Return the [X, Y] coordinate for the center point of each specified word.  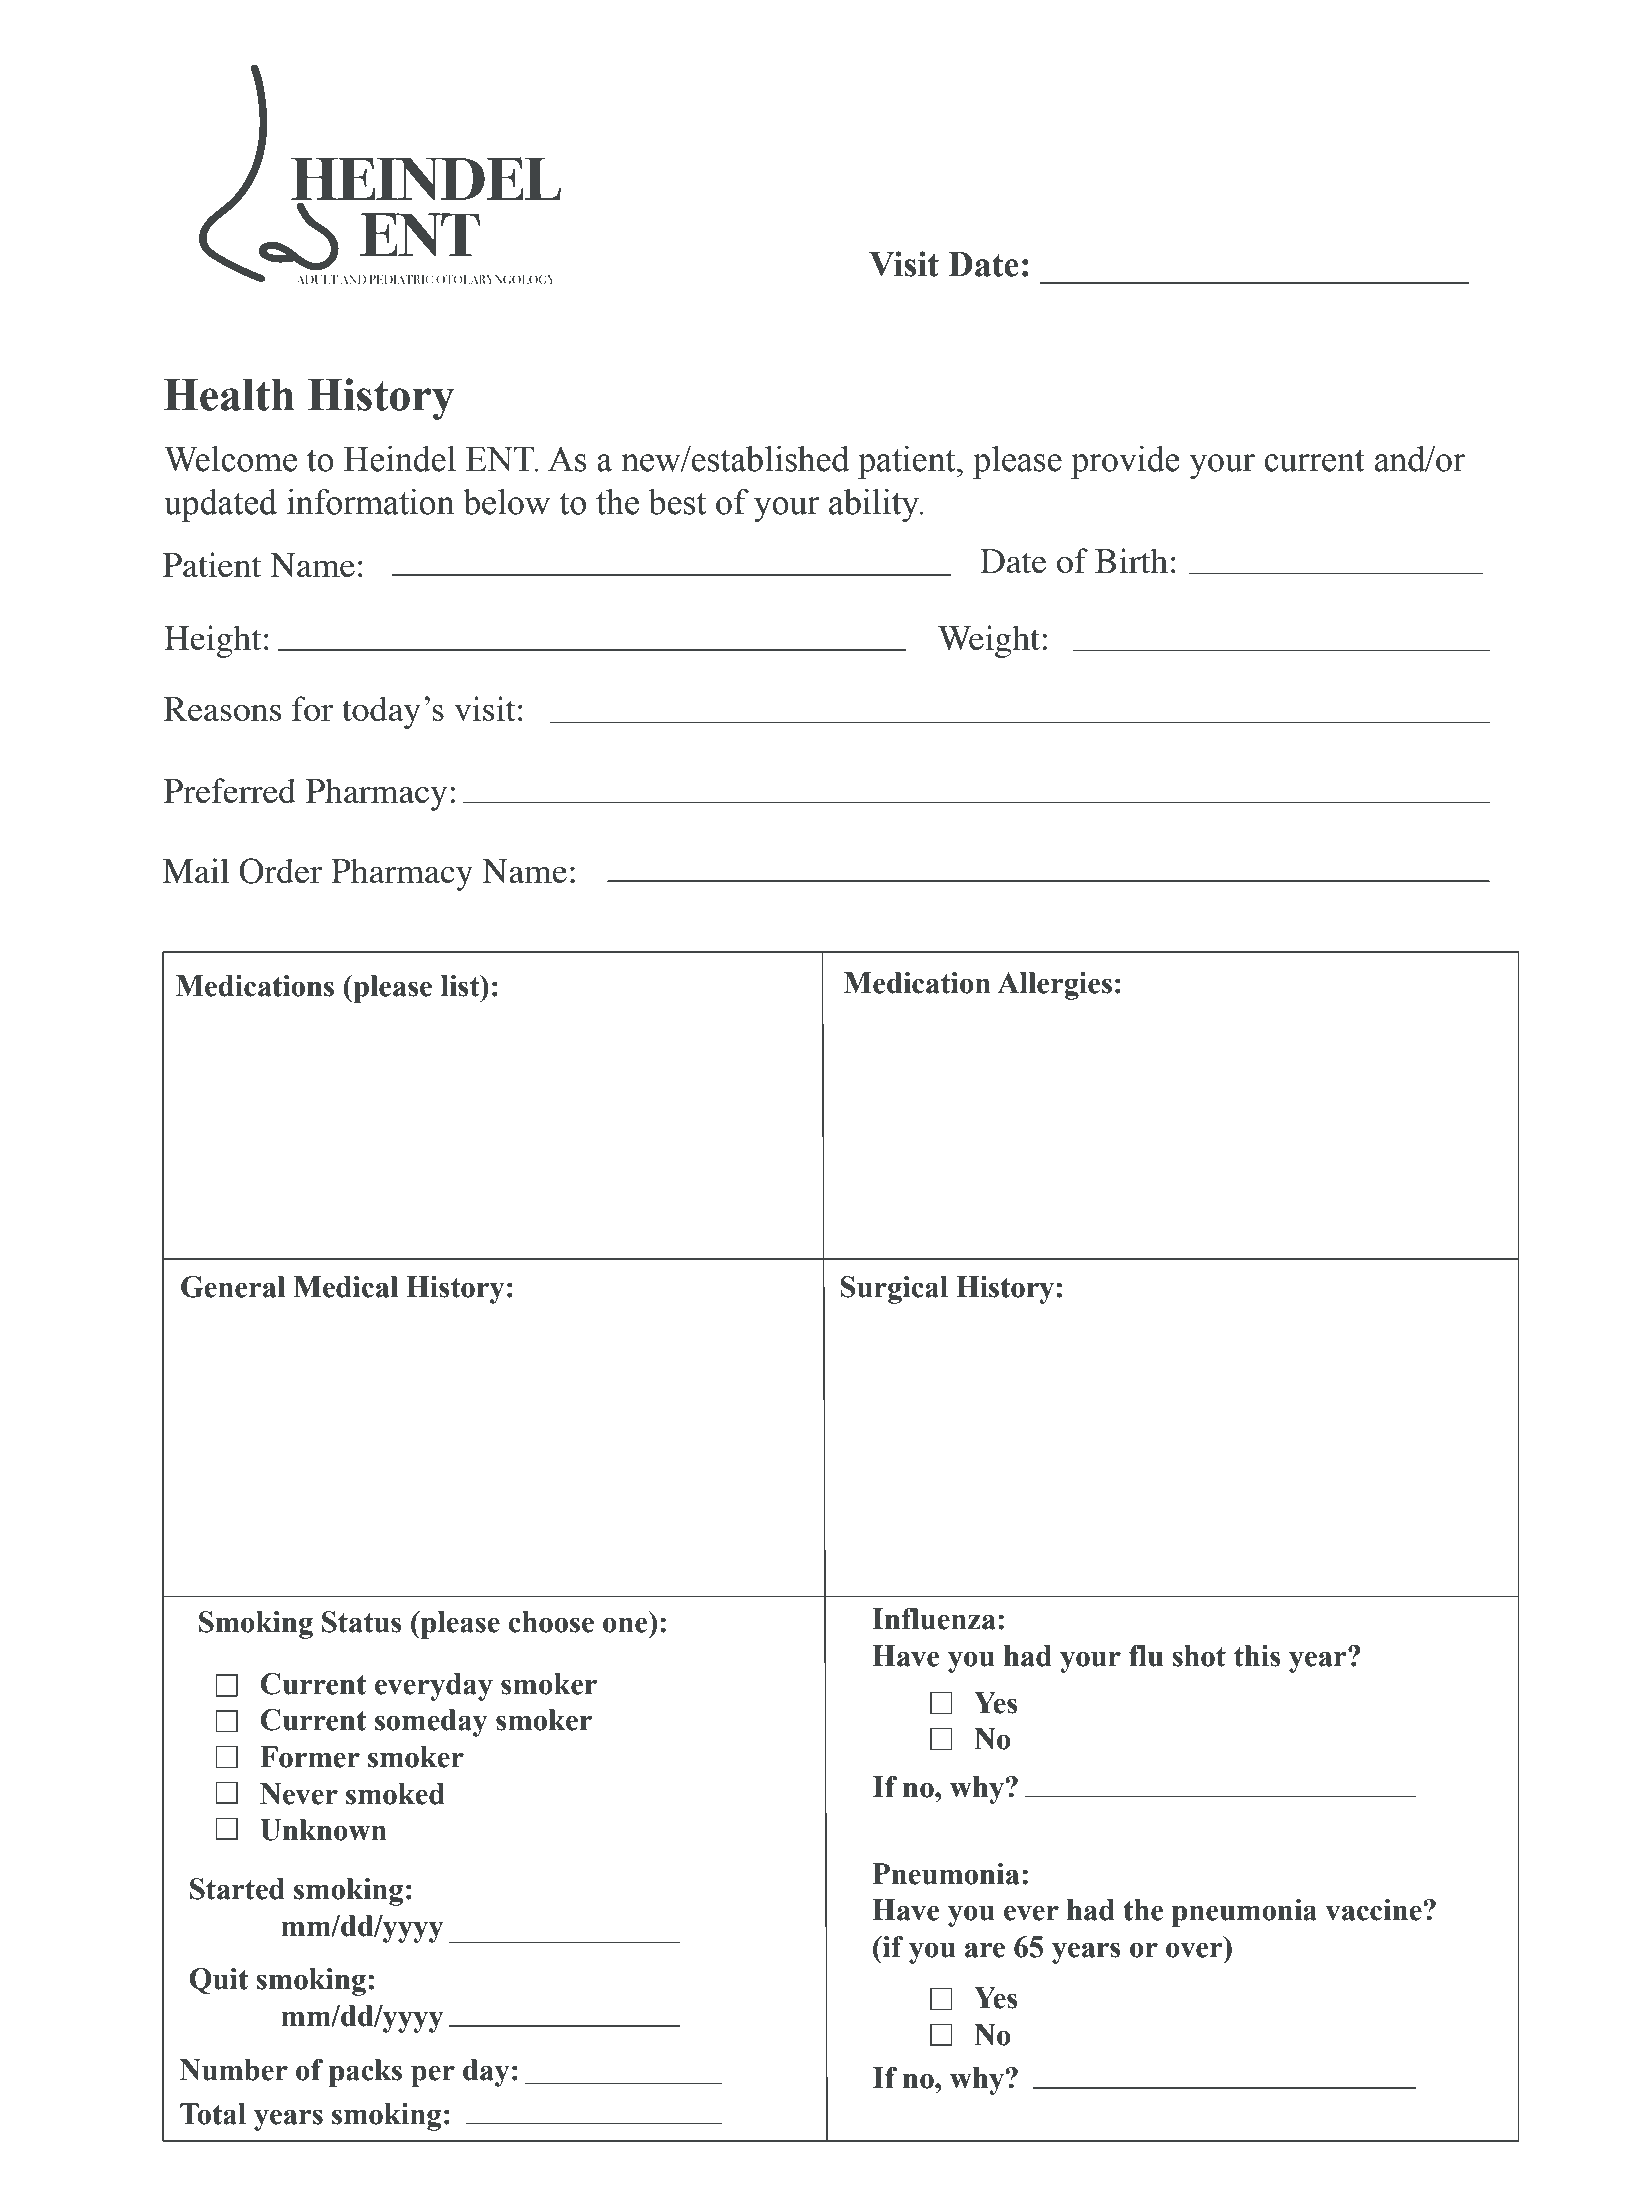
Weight [989, 641]
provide [1125, 462]
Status [362, 1622]
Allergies [1054, 986]
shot [1199, 1656]
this [1257, 1656]
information [371, 502]
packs [365, 2073]
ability [875, 505]
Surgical [894, 1290]
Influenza [934, 1619]
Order [280, 871]
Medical [345, 1287]
